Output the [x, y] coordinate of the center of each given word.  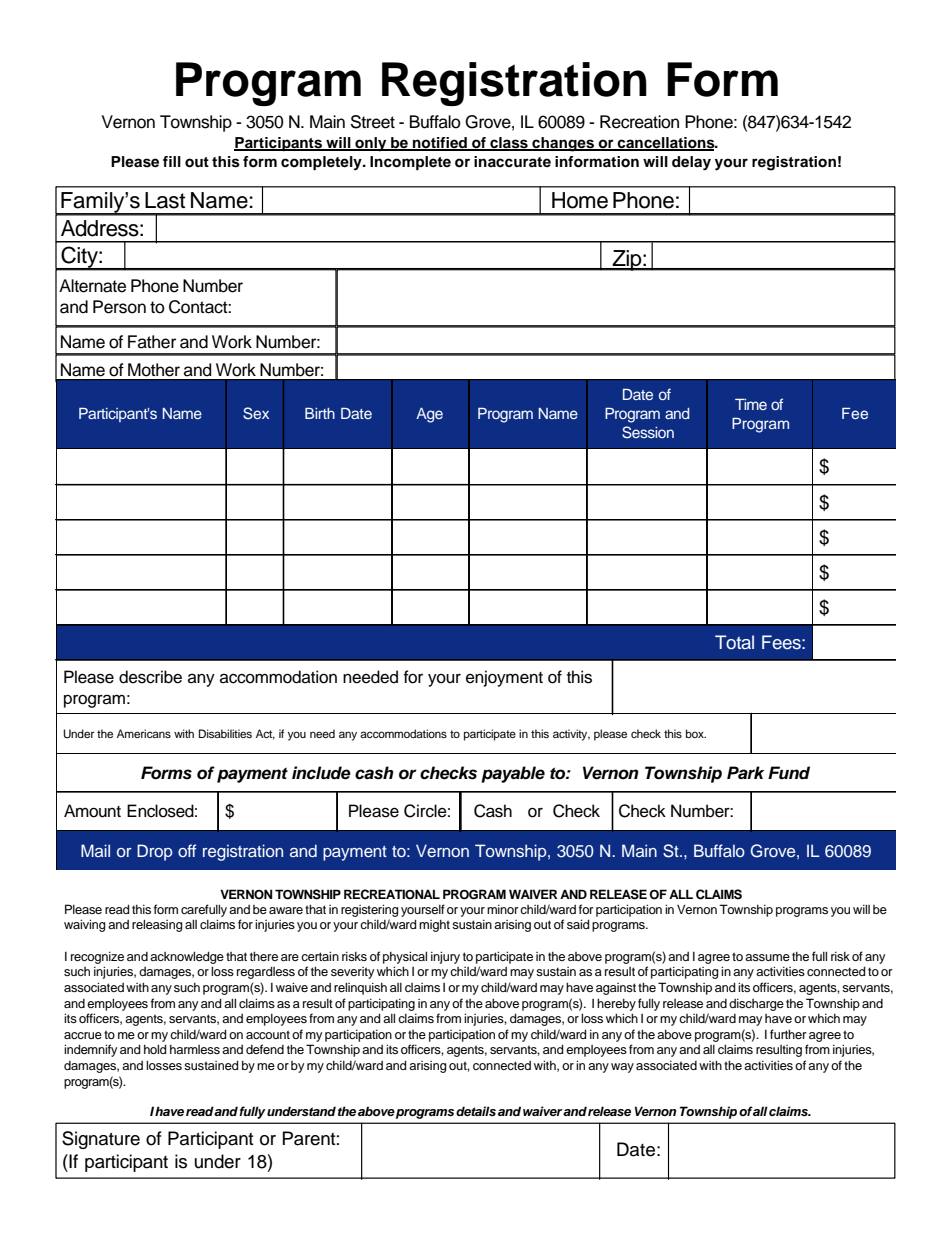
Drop [154, 852]
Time [751, 404]
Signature [101, 1140]
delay [691, 163]
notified [440, 144]
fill [172, 161]
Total [734, 642]
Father [152, 342]
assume [767, 957]
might [434, 926]
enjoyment [504, 678]
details [476, 1111]
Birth [320, 413]
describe [150, 677]
